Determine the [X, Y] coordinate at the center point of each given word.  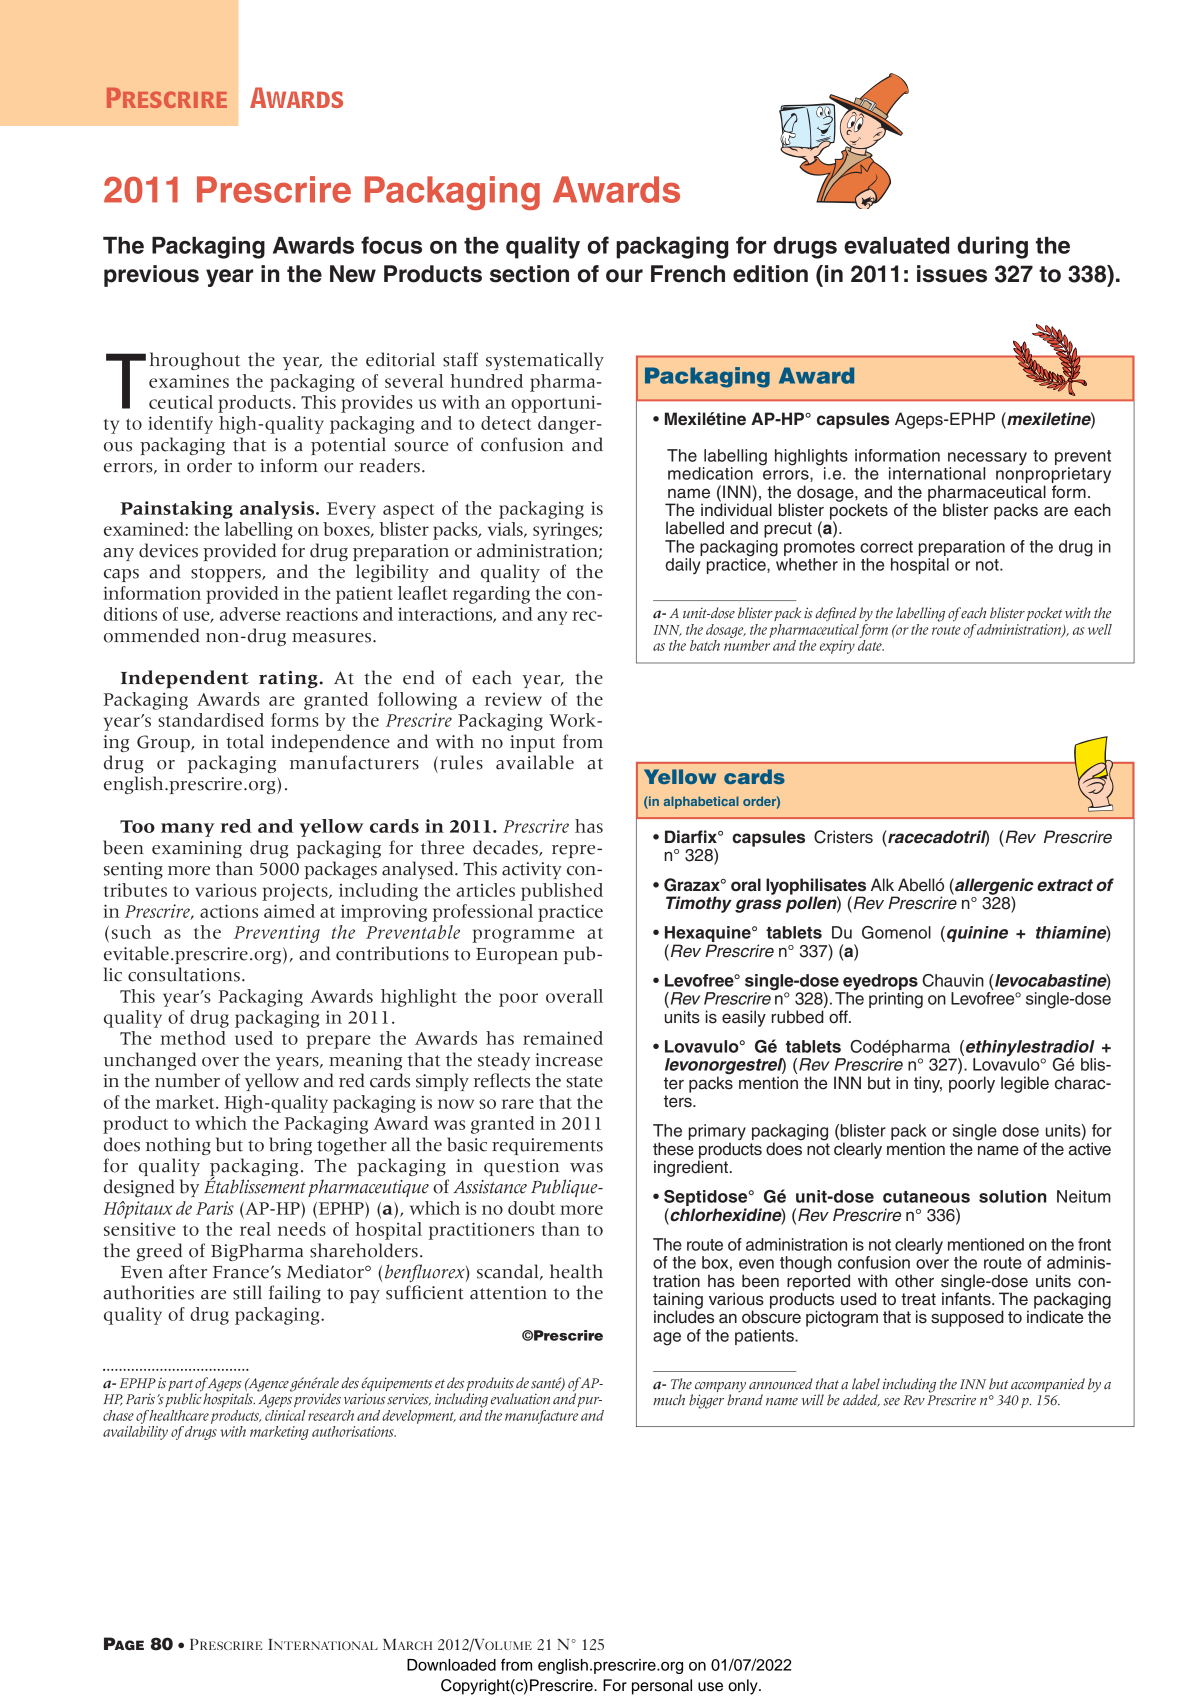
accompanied [1048, 1385]
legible [1025, 1084]
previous [151, 276]
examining [197, 849]
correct [886, 547]
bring [290, 1146]
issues [952, 274]
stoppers [227, 574]
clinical [285, 1414]
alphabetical [701, 802]
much [669, 1400]
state [584, 1082]
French [688, 274]
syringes [566, 531]
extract [1065, 885]
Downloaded [451, 1665]
